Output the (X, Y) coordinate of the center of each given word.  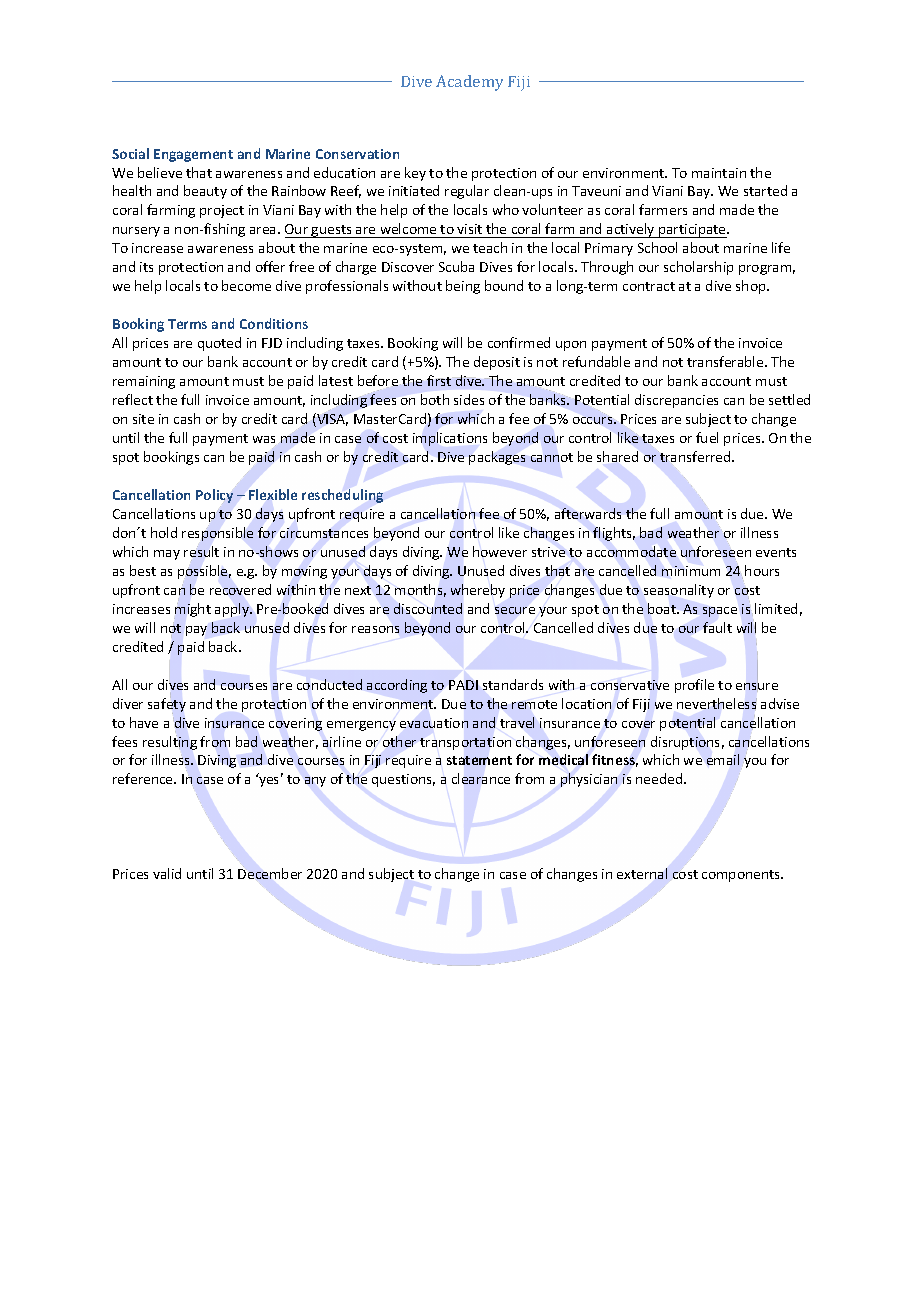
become (246, 285)
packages (497, 458)
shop (752, 287)
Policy (214, 496)
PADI (463, 685)
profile (694, 686)
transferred (695, 456)
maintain (719, 173)
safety (167, 705)
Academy (469, 83)
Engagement (193, 155)
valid (167, 873)
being (463, 287)
